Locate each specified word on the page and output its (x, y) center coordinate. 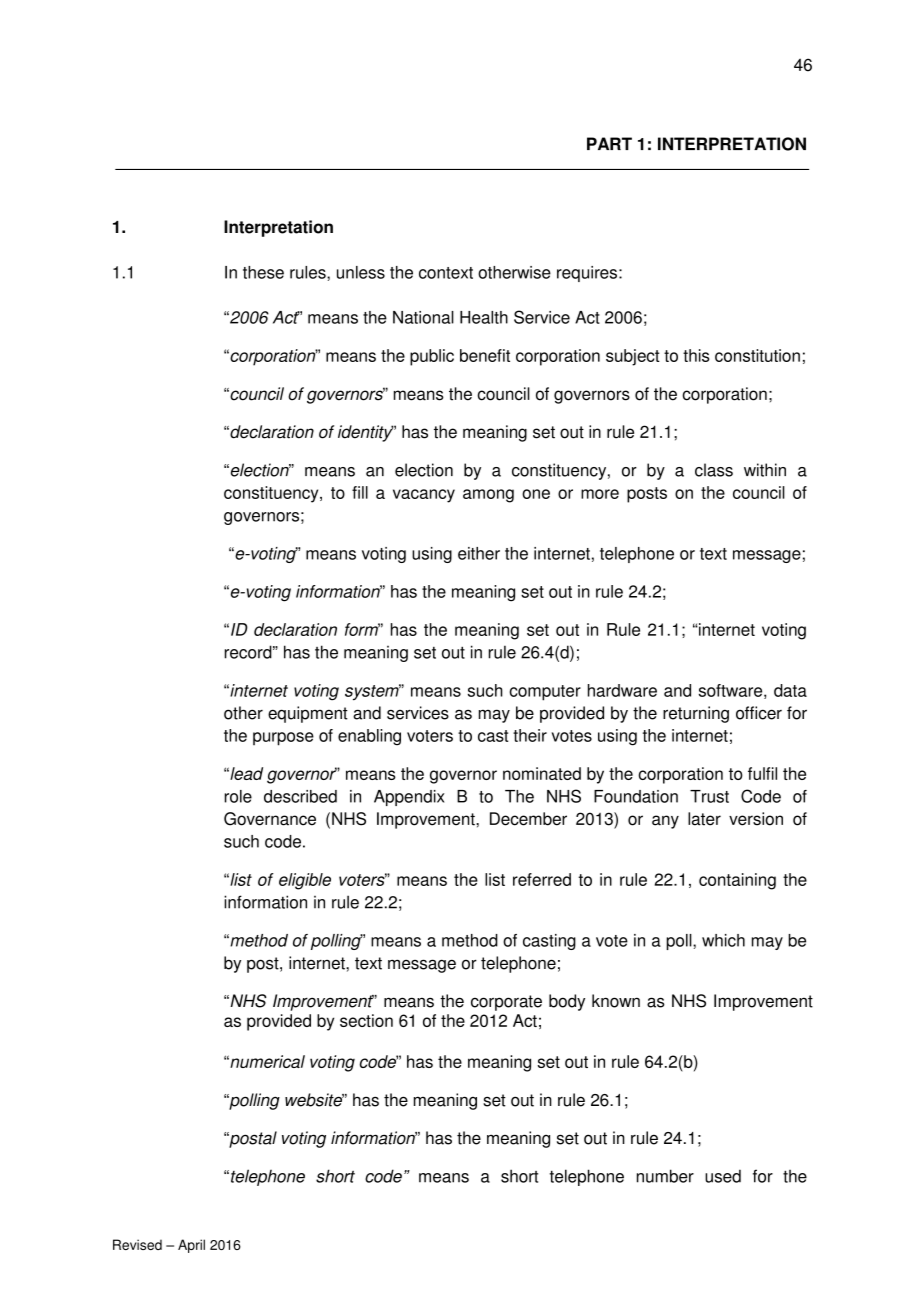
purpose (283, 739)
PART (609, 143)
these (263, 272)
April (191, 1246)
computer (545, 693)
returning (696, 714)
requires (588, 274)
